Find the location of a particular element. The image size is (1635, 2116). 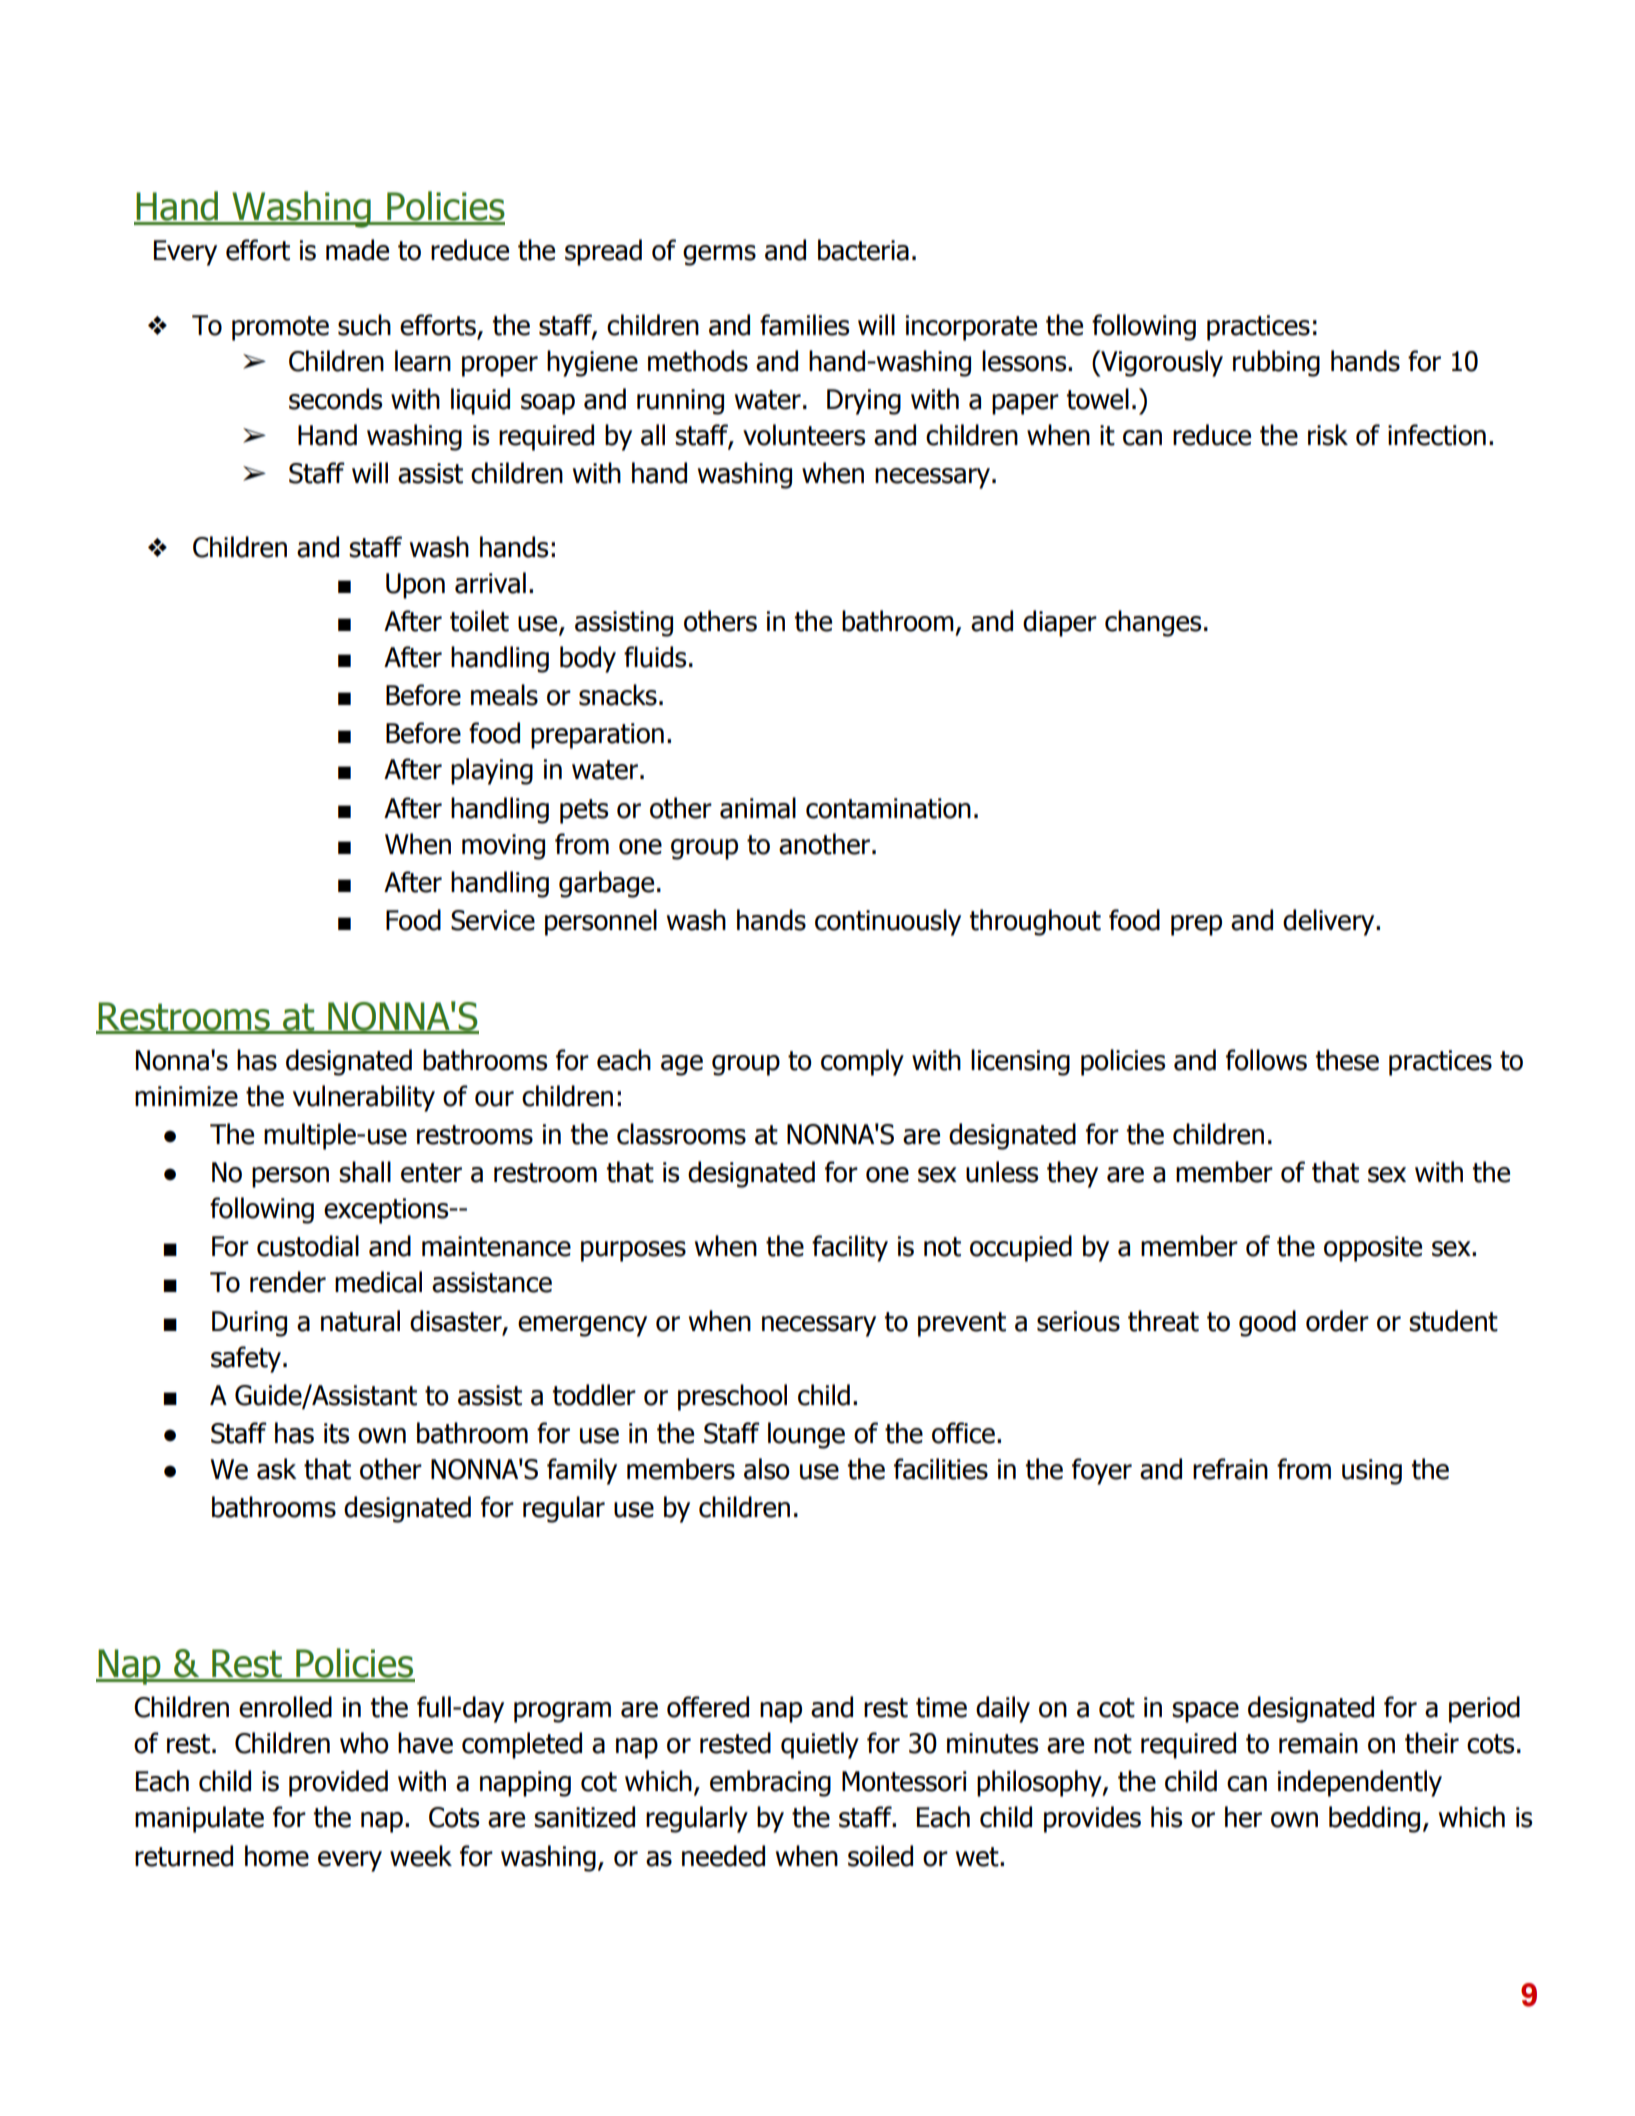

continuously is located at coordinates (888, 922).
